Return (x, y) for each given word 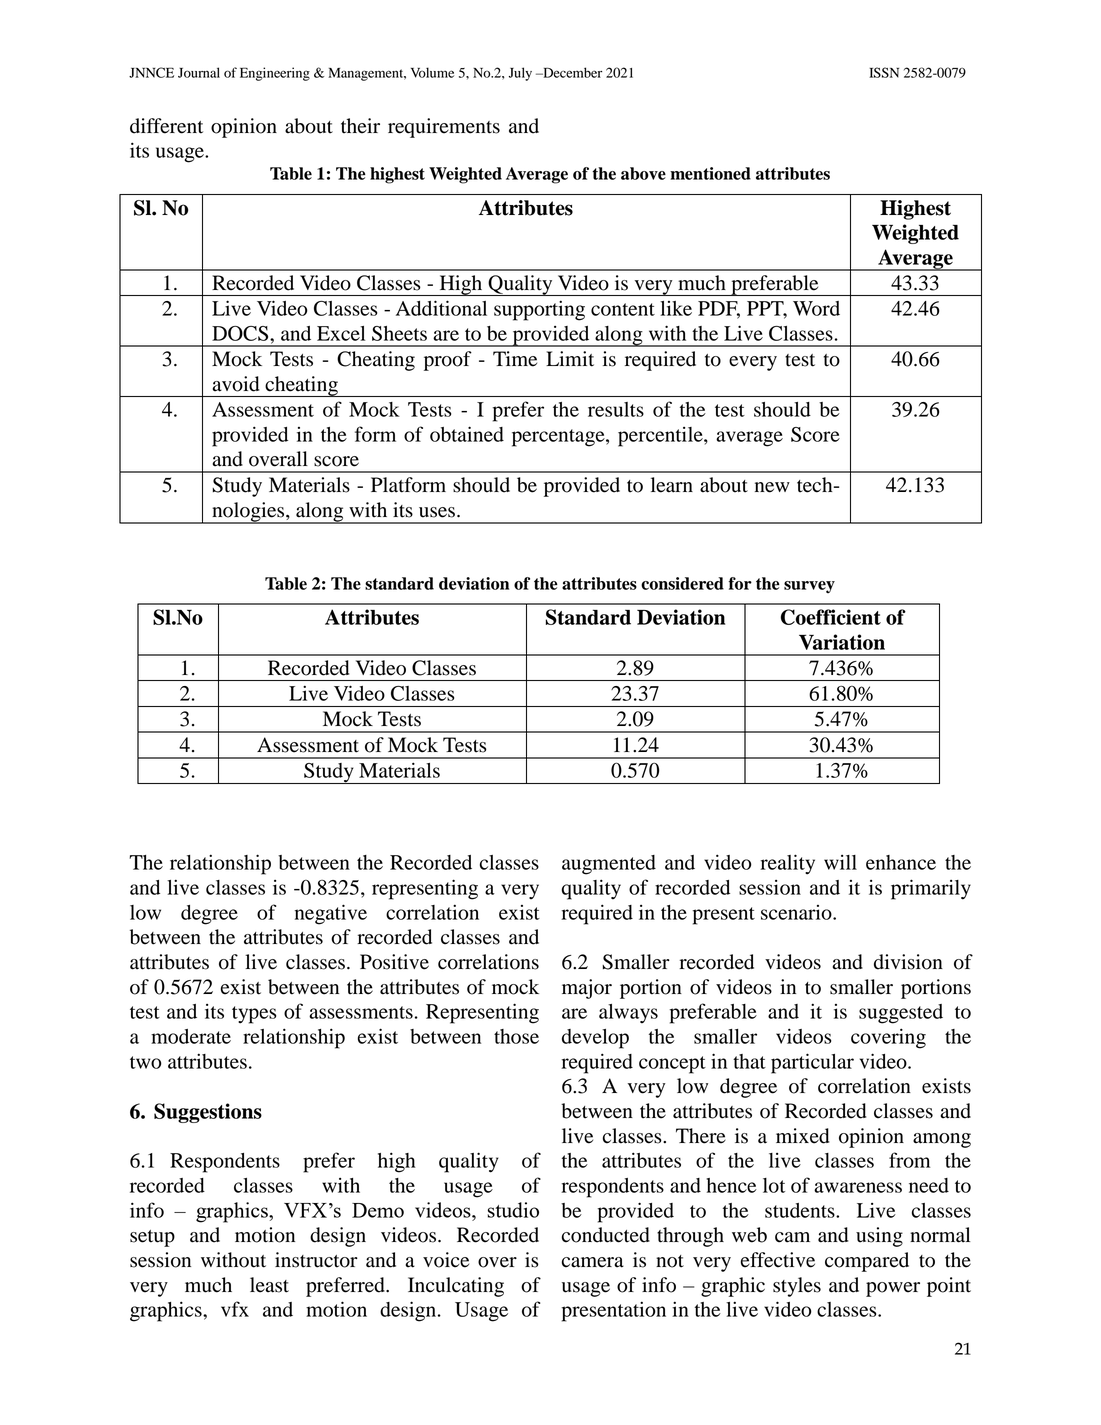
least (269, 1285)
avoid (235, 384)
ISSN (884, 72)
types (254, 1015)
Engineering (275, 74)
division (908, 962)
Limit (570, 359)
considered (682, 583)
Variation (842, 642)
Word (816, 308)
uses (437, 512)
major (587, 989)
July (520, 74)
